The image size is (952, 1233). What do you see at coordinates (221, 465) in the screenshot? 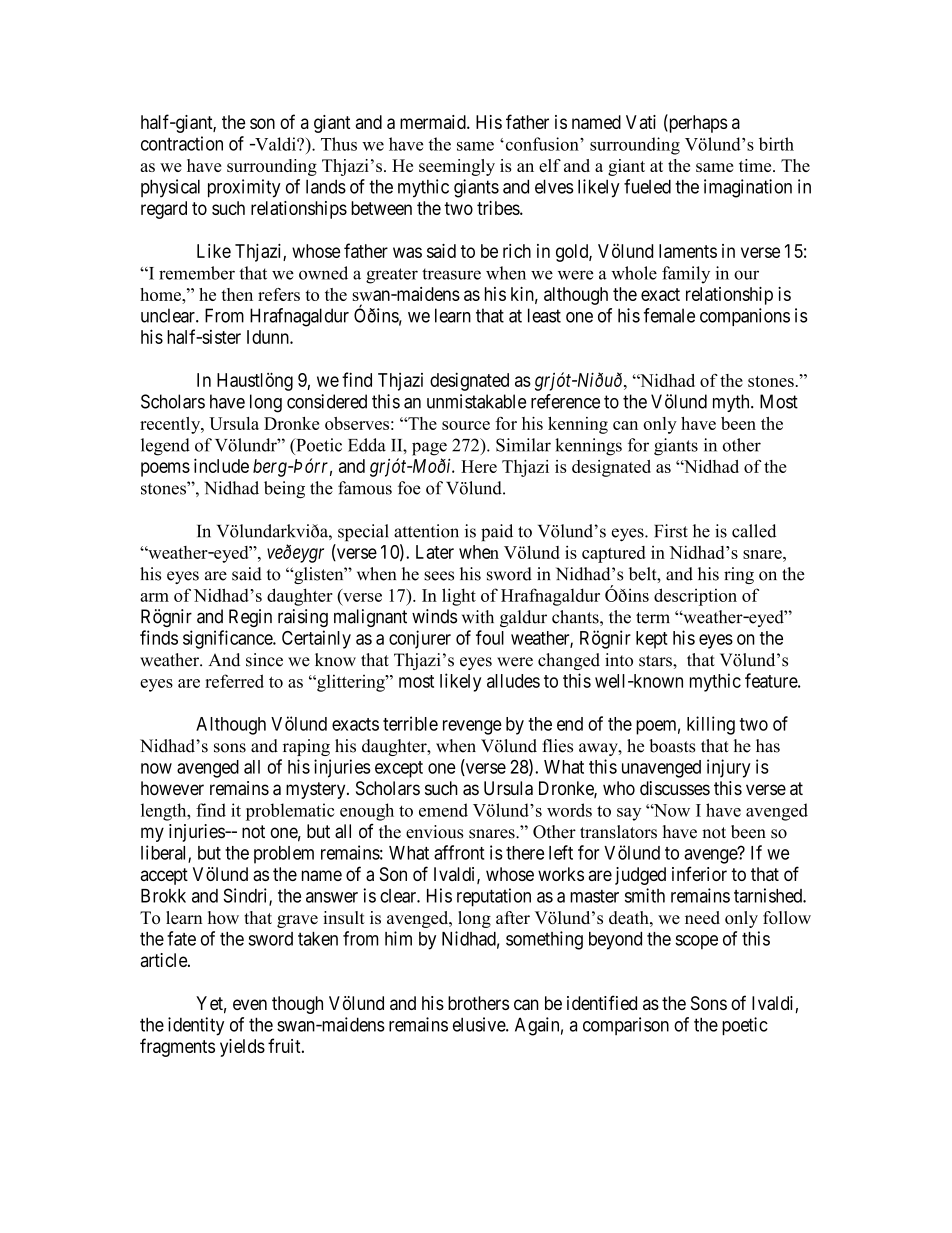
I see `include` at bounding box center [221, 465].
